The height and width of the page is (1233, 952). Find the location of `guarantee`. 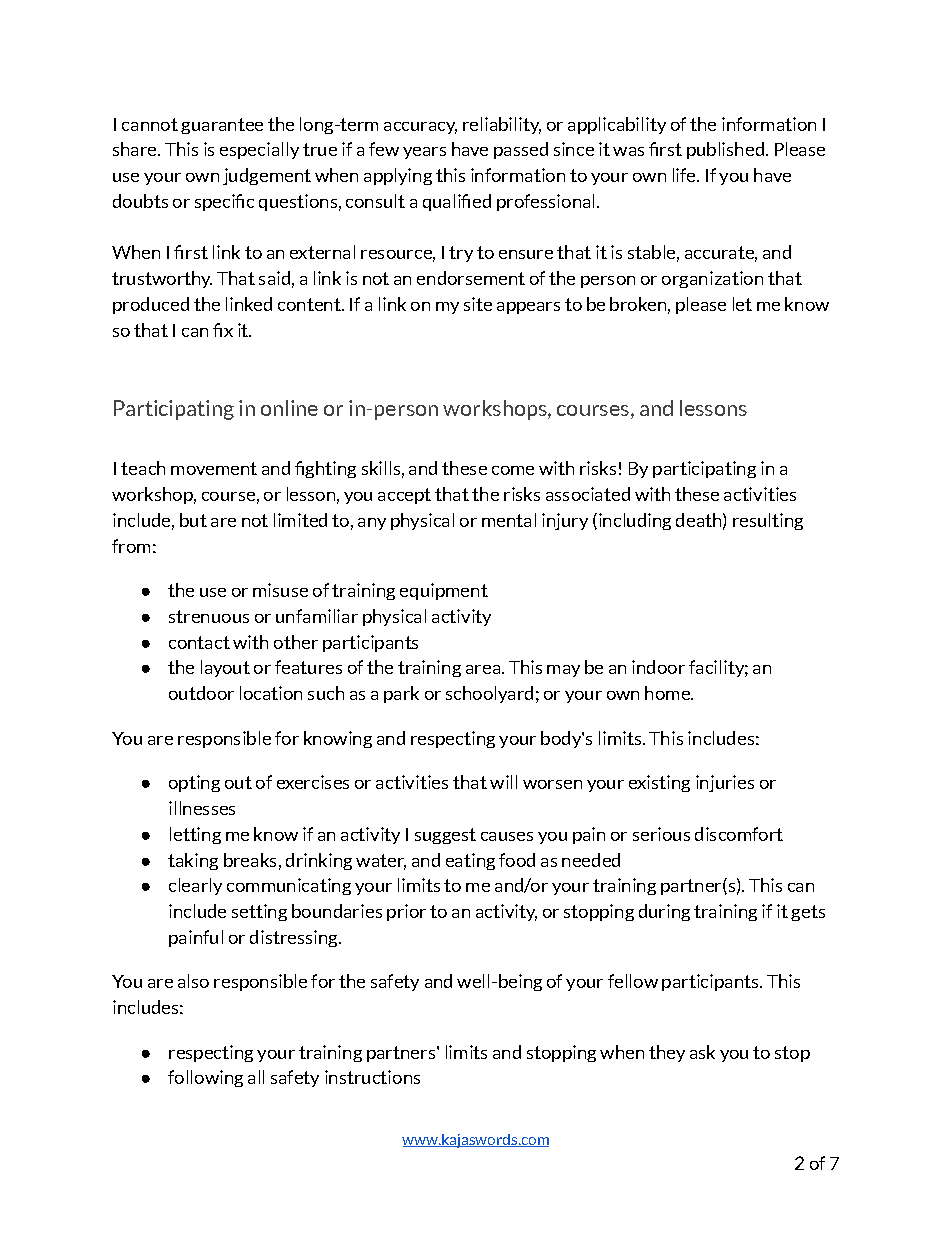

guarantee is located at coordinates (222, 126).
